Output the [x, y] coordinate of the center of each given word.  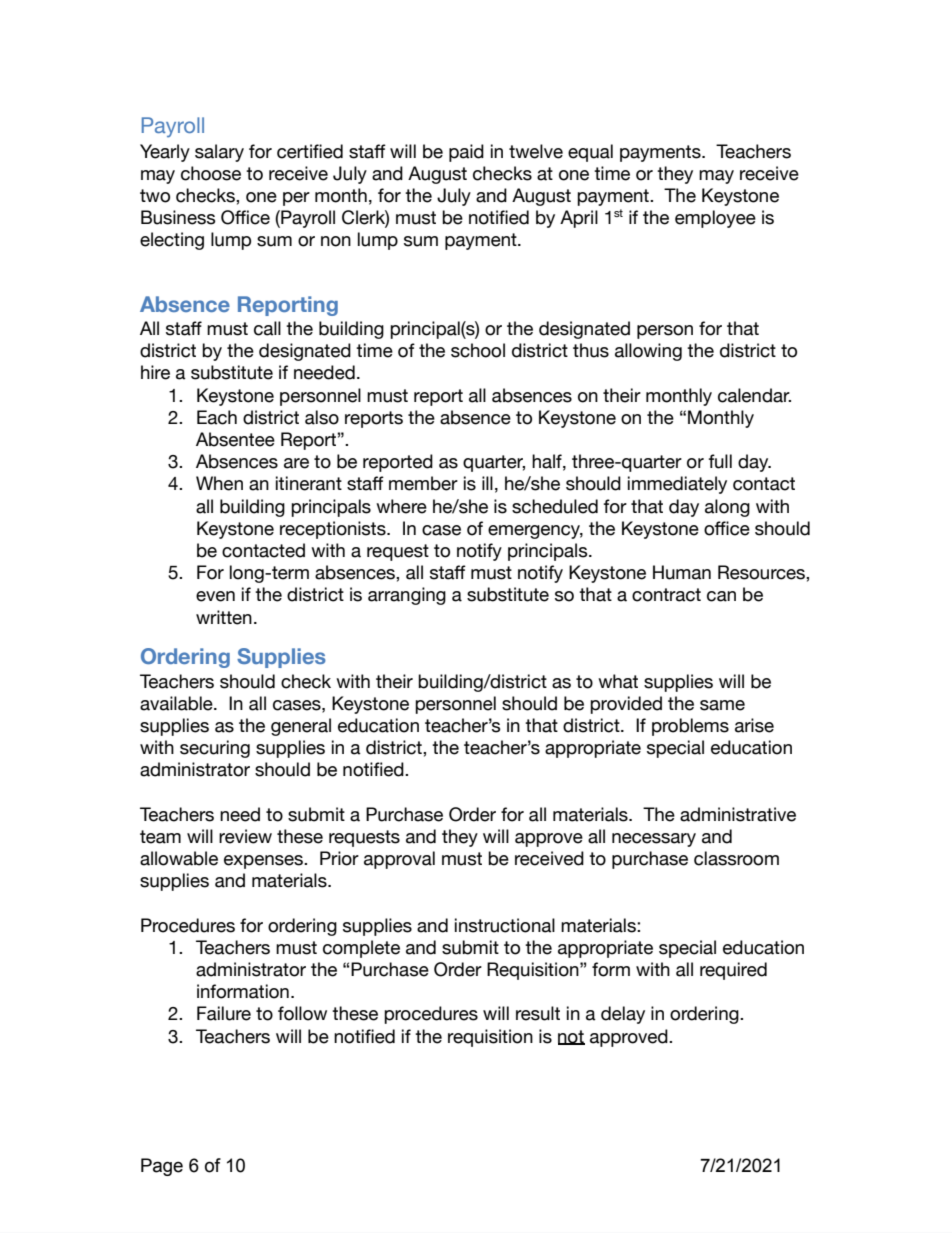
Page [162, 1167]
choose [211, 173]
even [215, 596]
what [618, 681]
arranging [407, 596]
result [538, 1013]
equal [590, 153]
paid [466, 153]
